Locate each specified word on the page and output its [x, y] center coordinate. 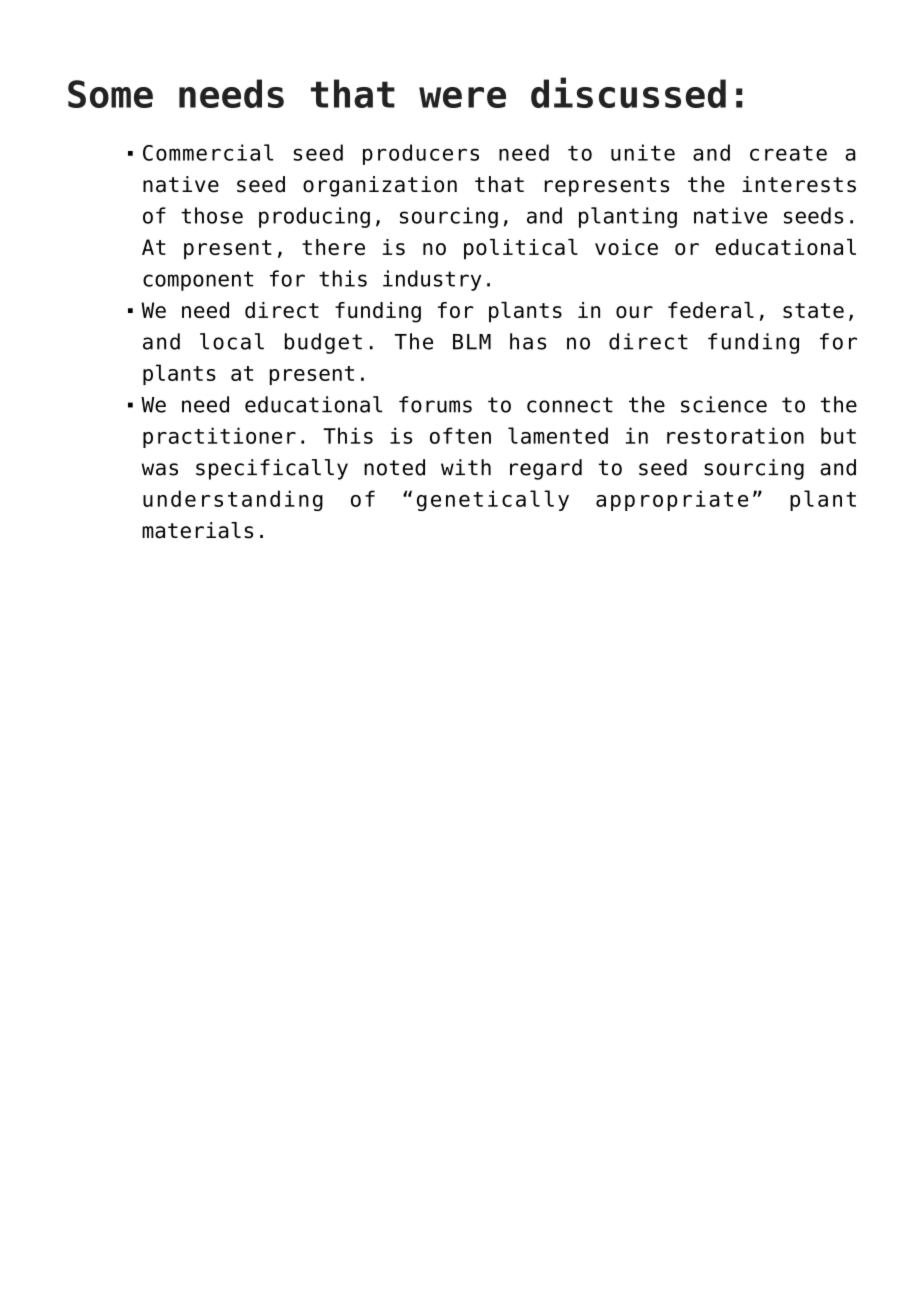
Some [110, 94]
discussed [628, 92]
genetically [493, 500]
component [198, 281]
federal [711, 310]
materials [197, 530]
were [462, 97]
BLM [472, 342]
